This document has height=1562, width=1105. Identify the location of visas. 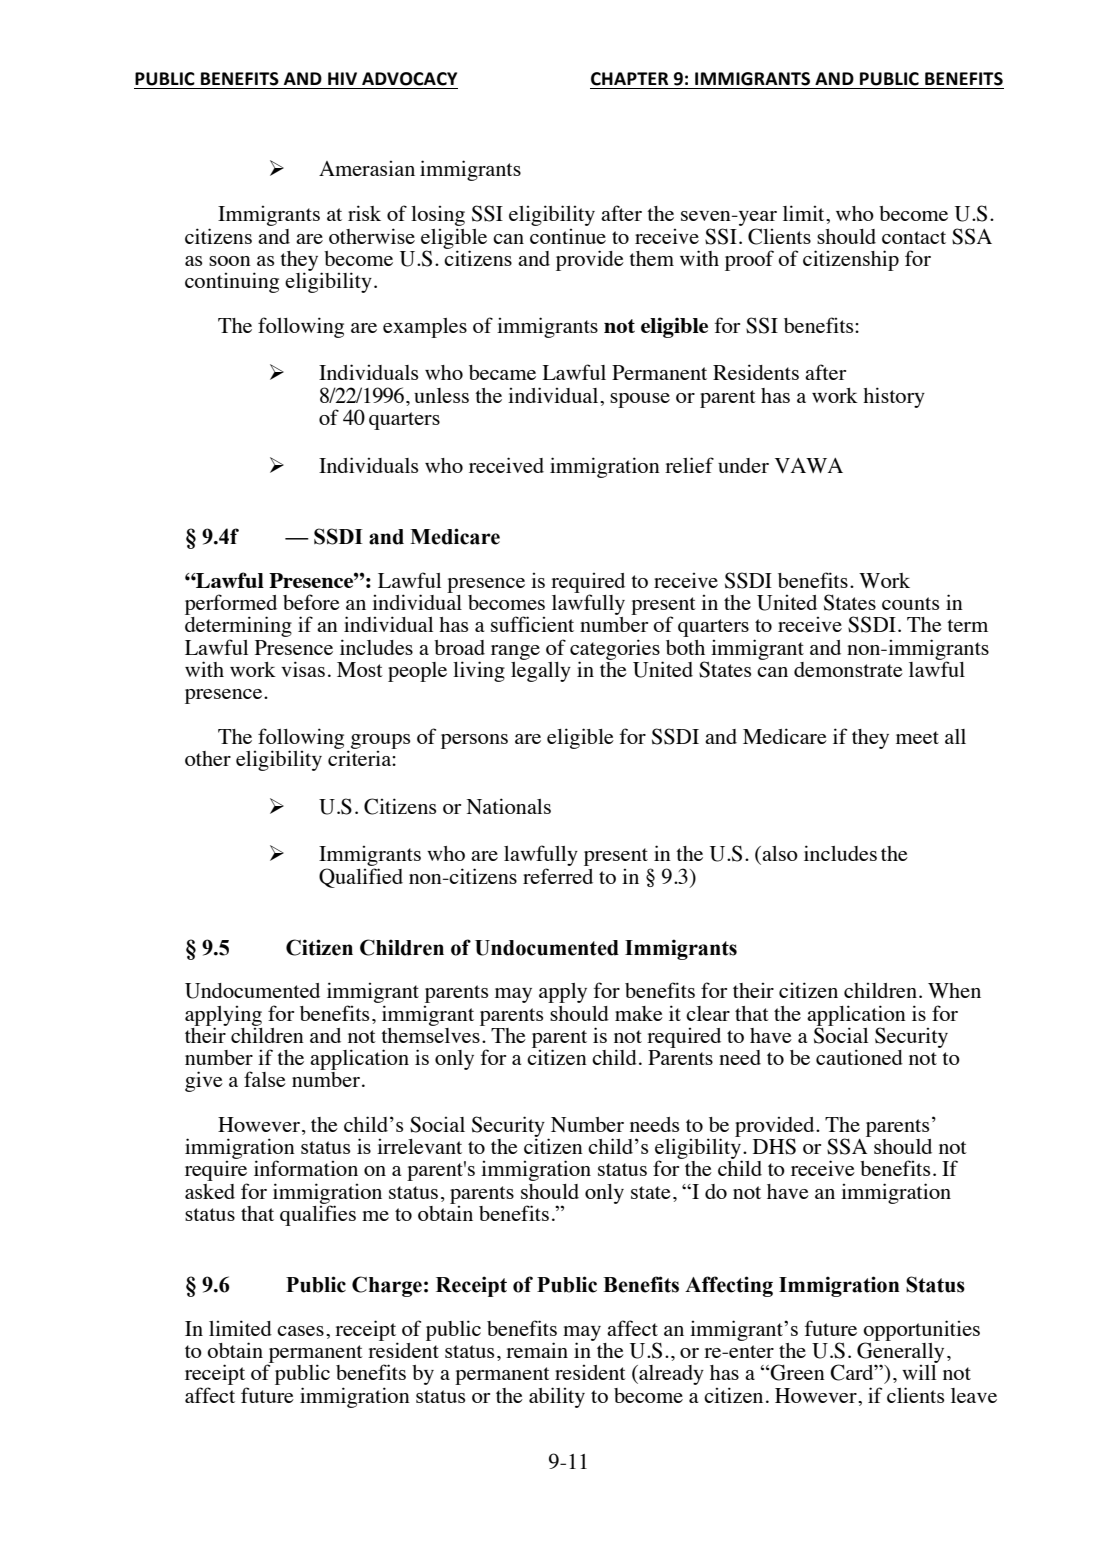
(303, 669).
